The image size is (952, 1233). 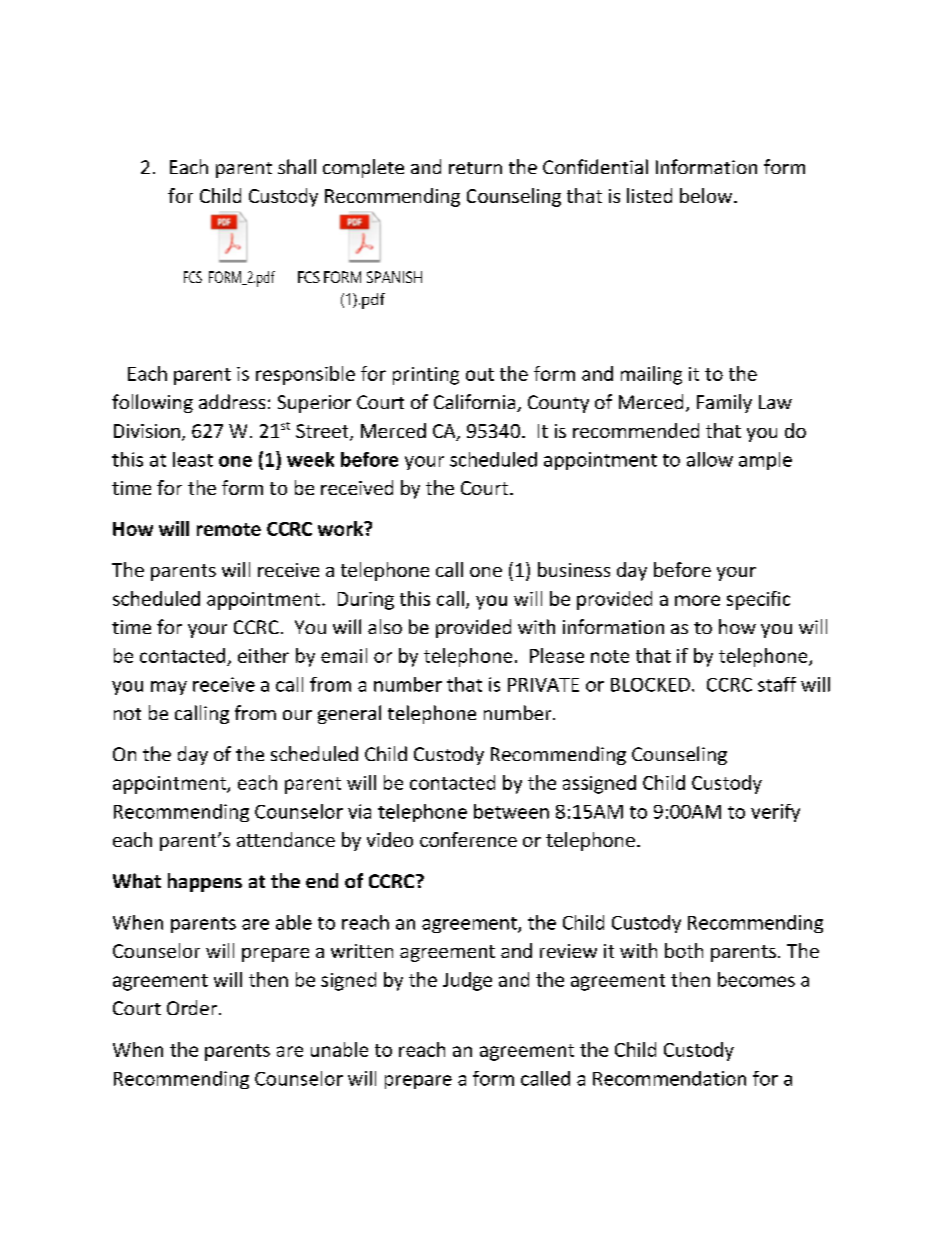 I want to click on Order, so click(x=193, y=1007).
